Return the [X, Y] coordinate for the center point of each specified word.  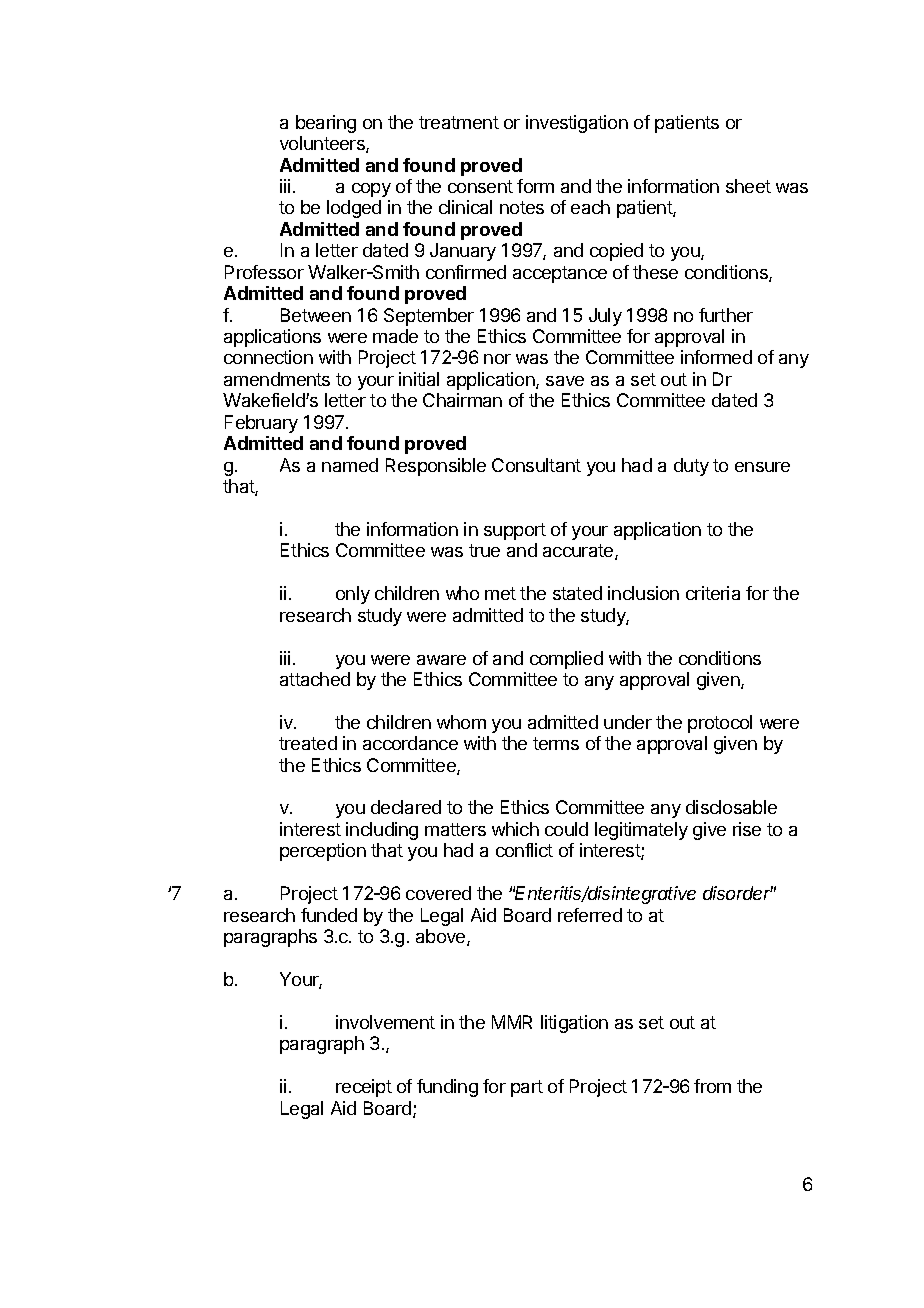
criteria [713, 593]
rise [747, 829]
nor [497, 359]
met [500, 593]
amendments [277, 379]
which [515, 829]
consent [480, 186]
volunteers [323, 144]
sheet [748, 186]
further [726, 315]
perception [323, 852]
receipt [364, 1088]
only [353, 595]
